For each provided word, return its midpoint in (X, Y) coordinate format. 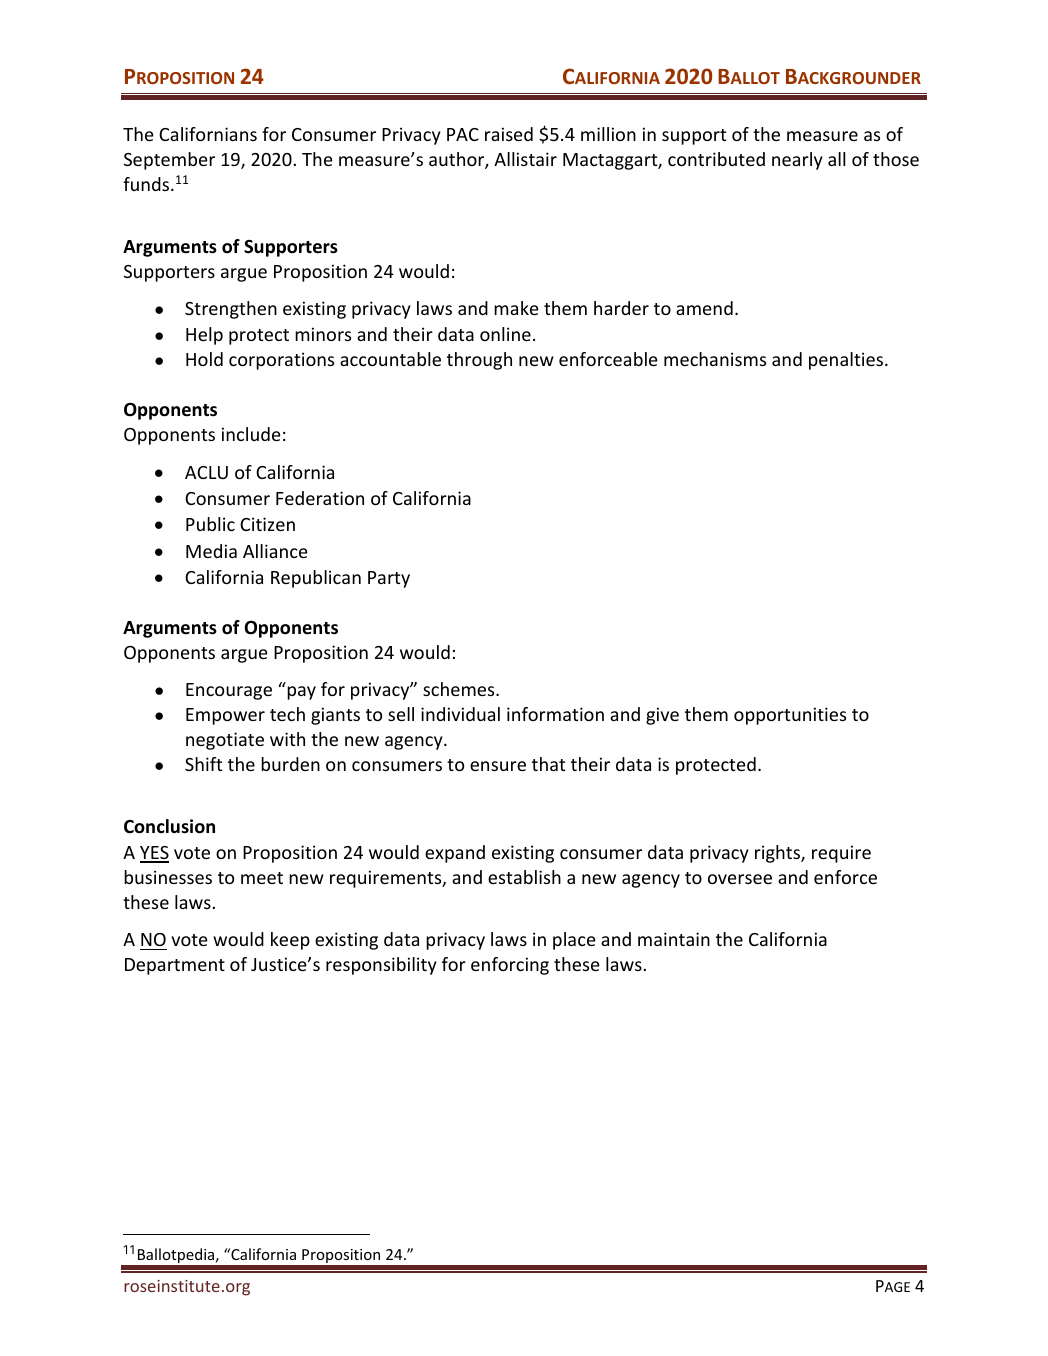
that (548, 764)
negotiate (225, 741)
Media (211, 551)
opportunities (790, 716)
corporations (281, 361)
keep (290, 941)
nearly (797, 161)
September (169, 161)
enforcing (510, 966)
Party (389, 579)
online (505, 334)
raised (509, 134)
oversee (740, 879)
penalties (847, 361)
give (662, 716)
